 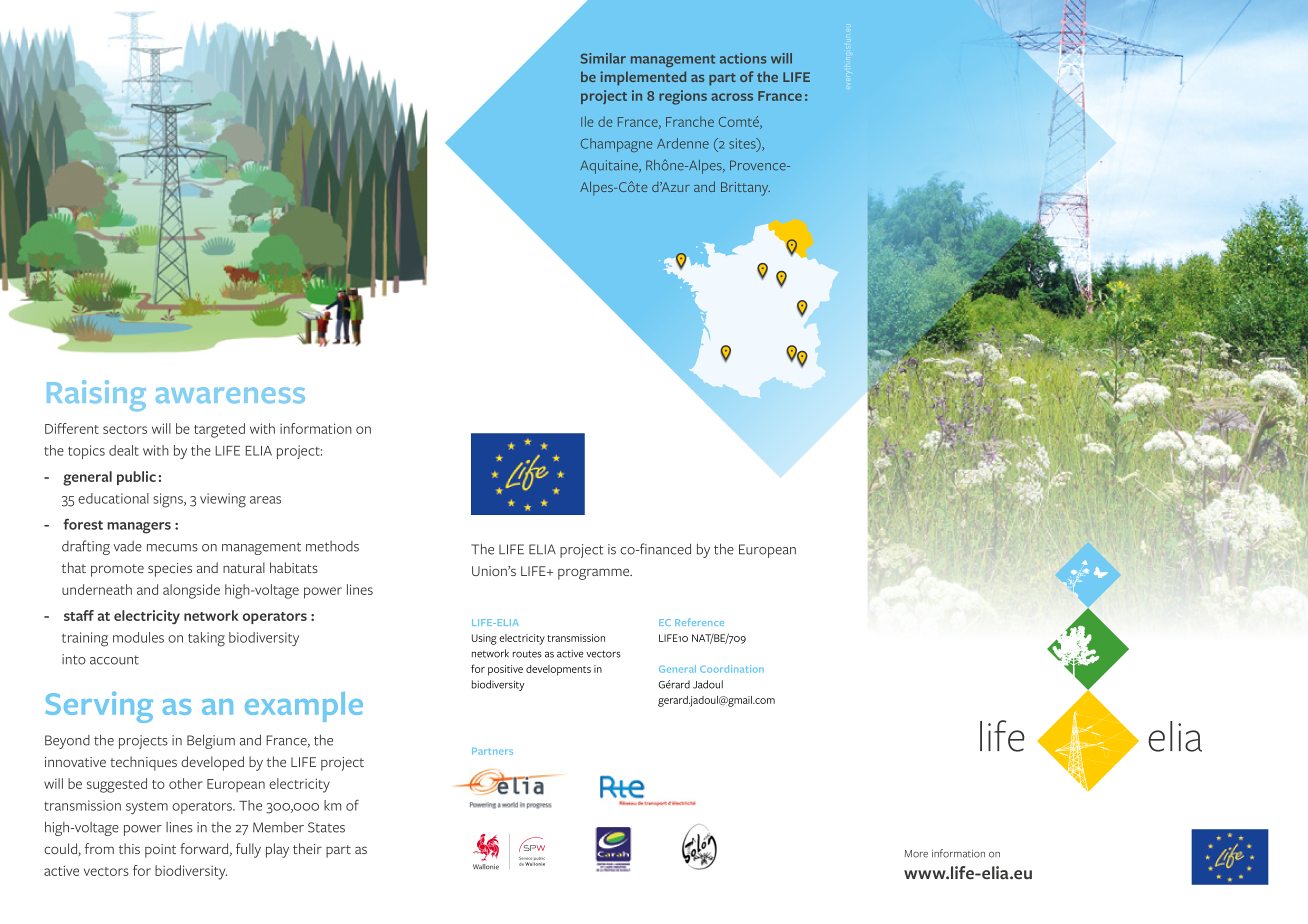 I want to click on Similar, so click(x=603, y=58).
